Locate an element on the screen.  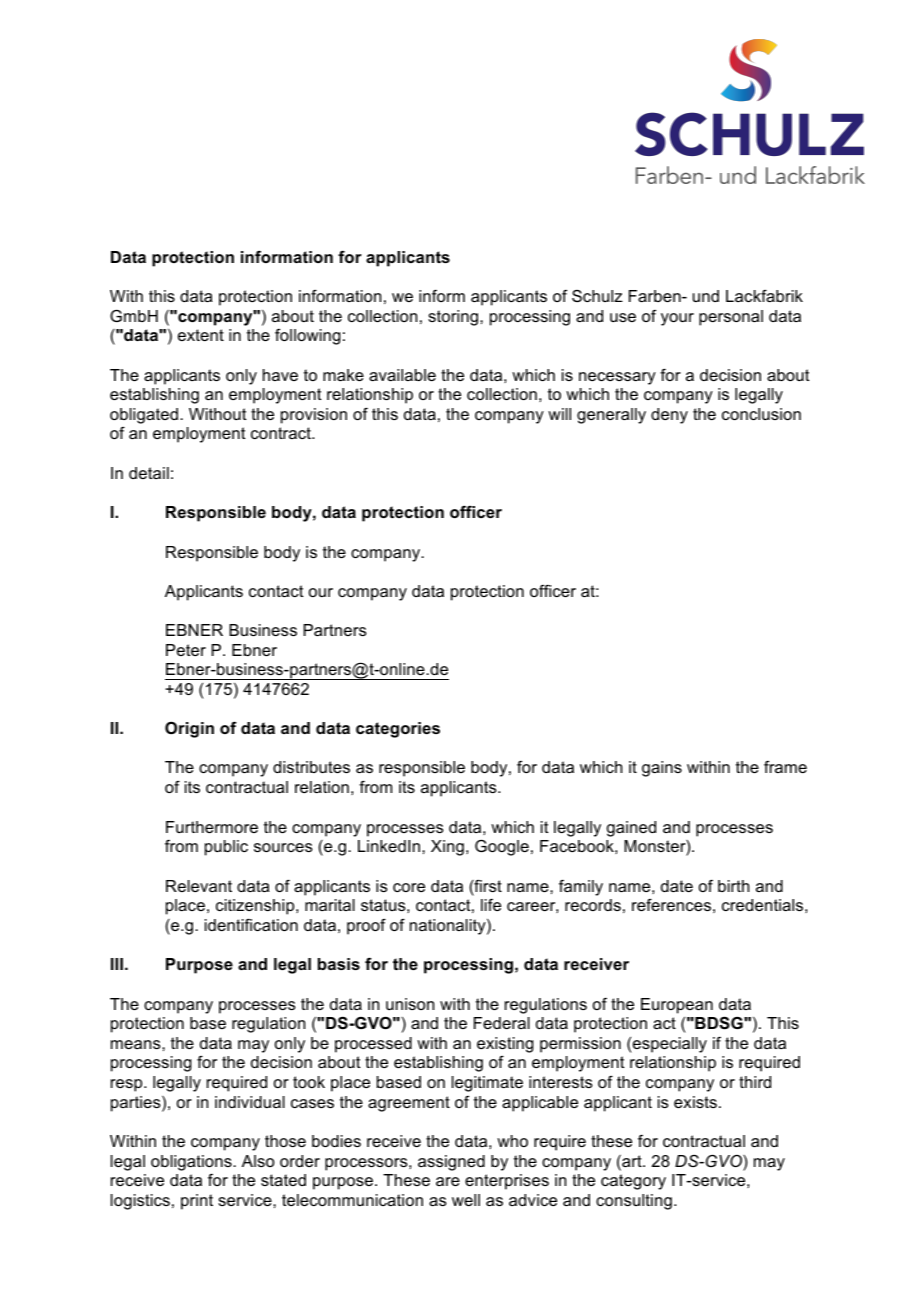
Relevant is located at coordinates (199, 886).
